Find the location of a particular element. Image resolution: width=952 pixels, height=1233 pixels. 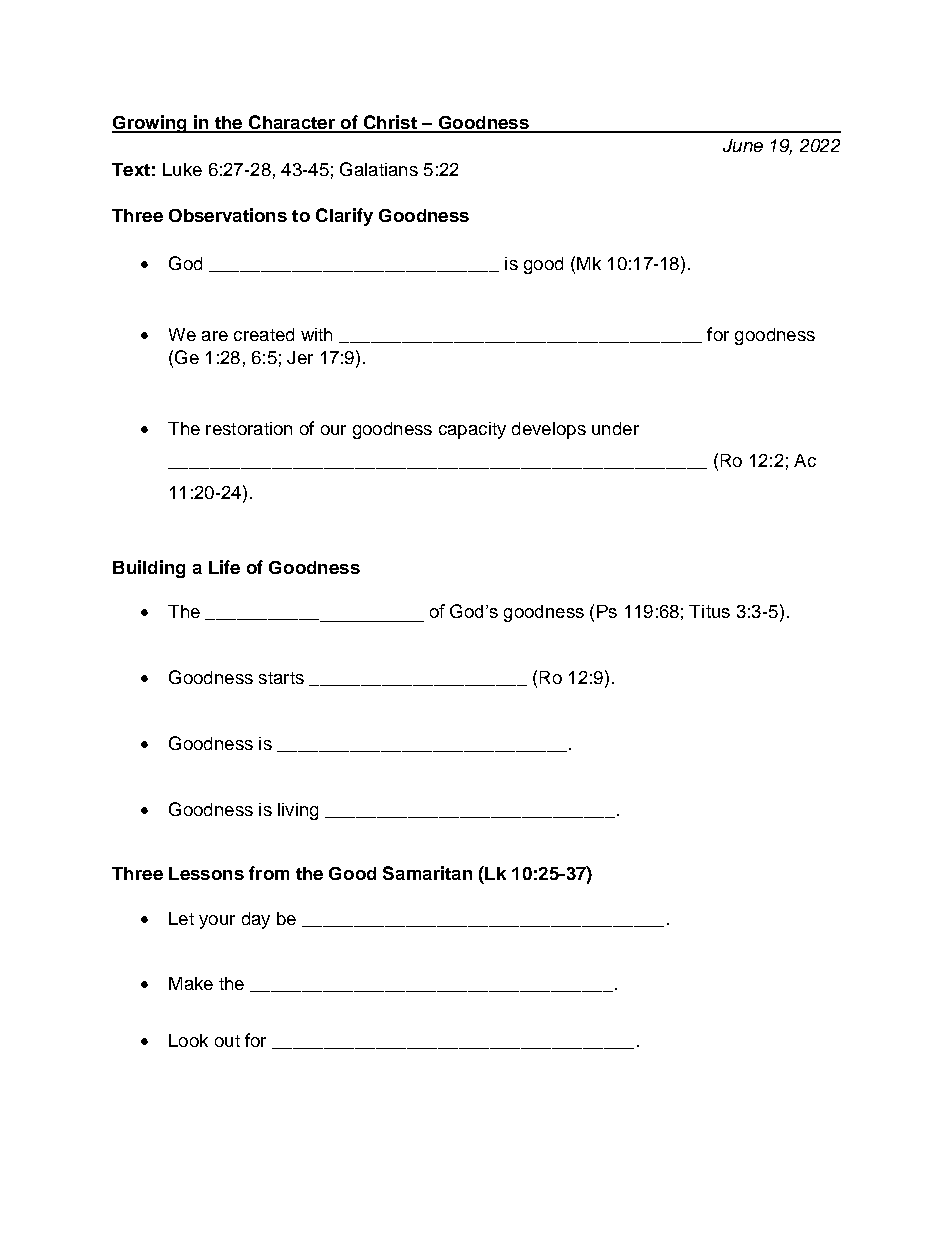

are is located at coordinates (215, 336).
